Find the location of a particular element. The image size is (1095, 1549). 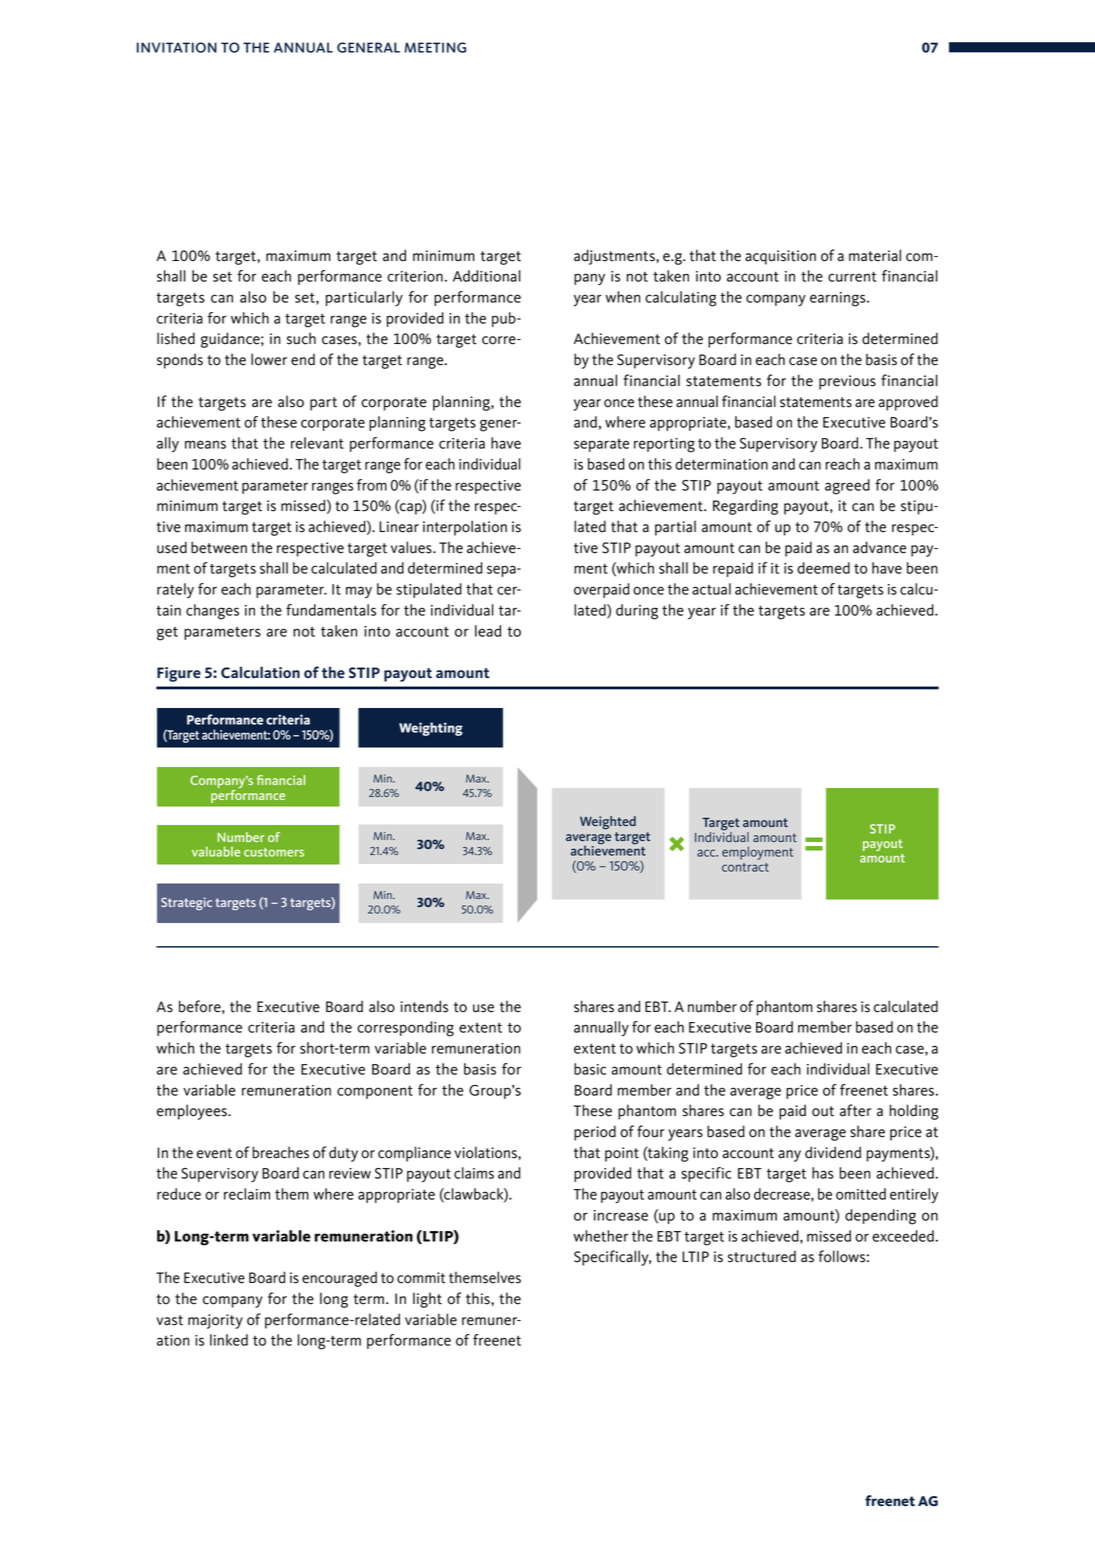

between is located at coordinates (219, 547).
